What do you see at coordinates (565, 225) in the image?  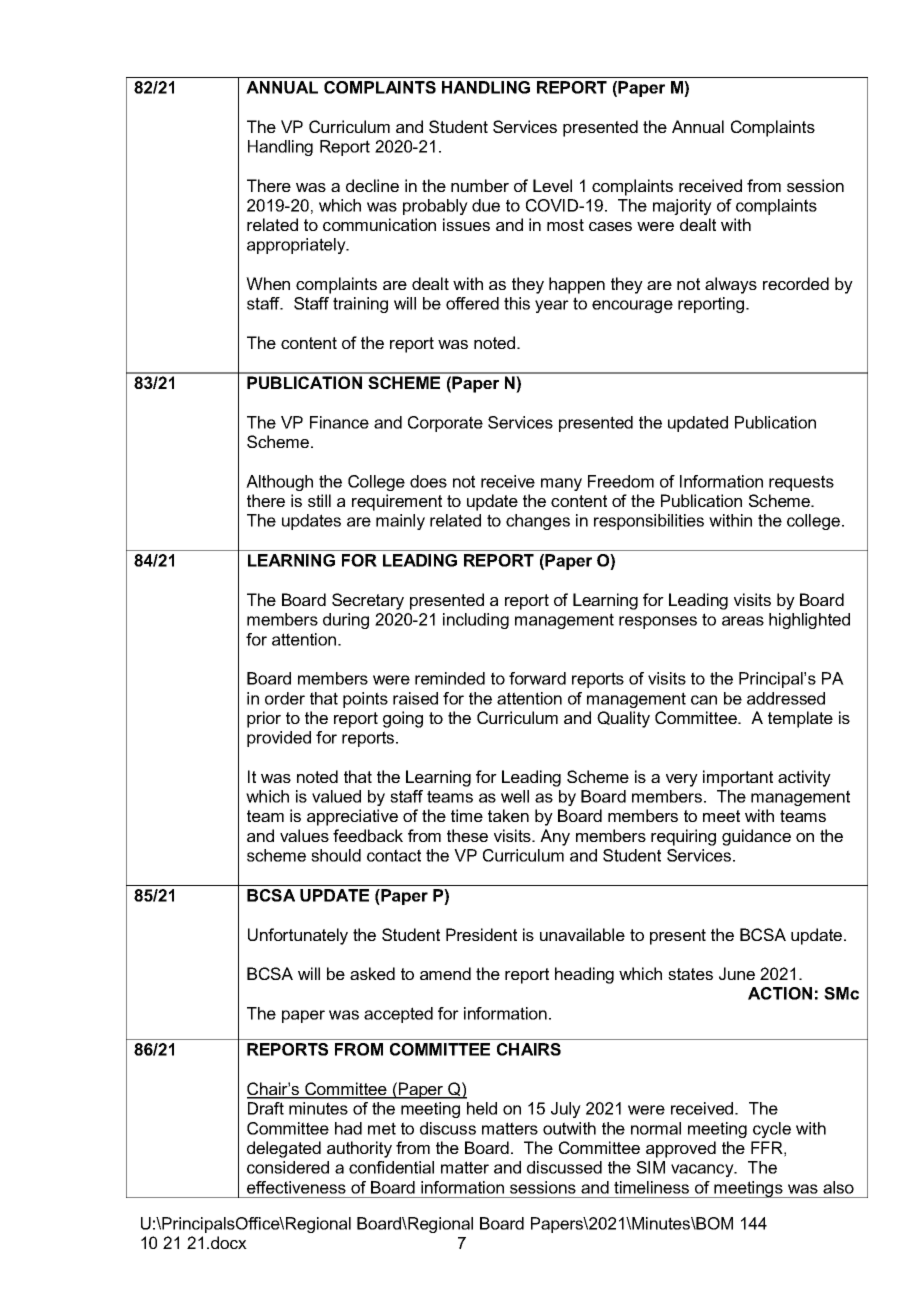 I see `most` at bounding box center [565, 225].
